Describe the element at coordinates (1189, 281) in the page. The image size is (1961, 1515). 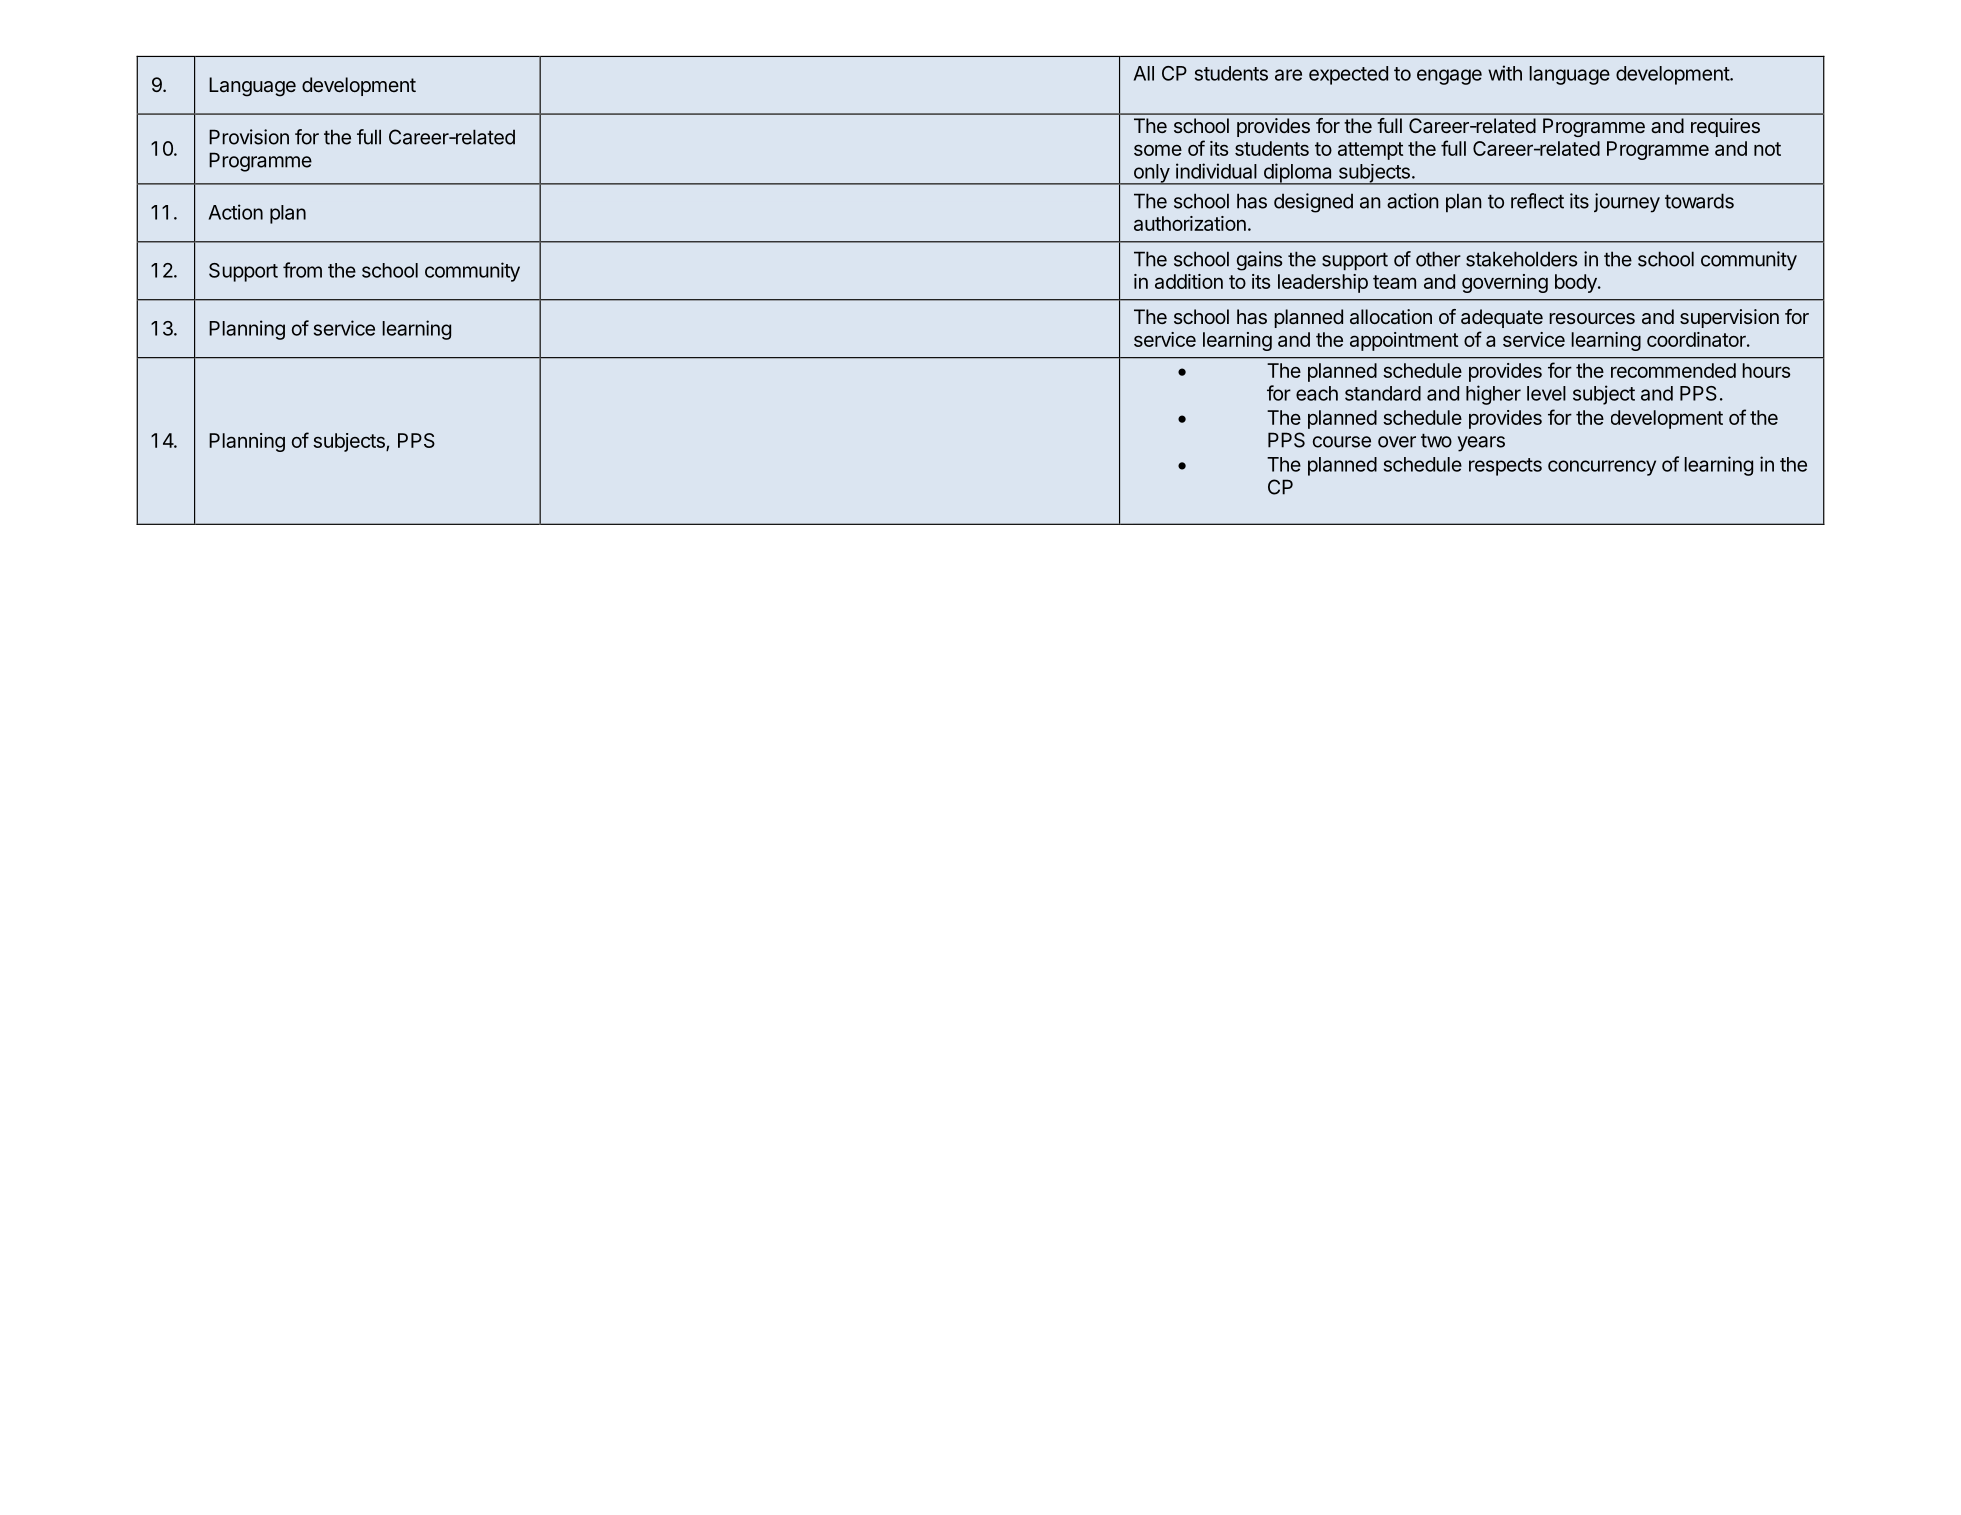
I see `addition` at that location.
